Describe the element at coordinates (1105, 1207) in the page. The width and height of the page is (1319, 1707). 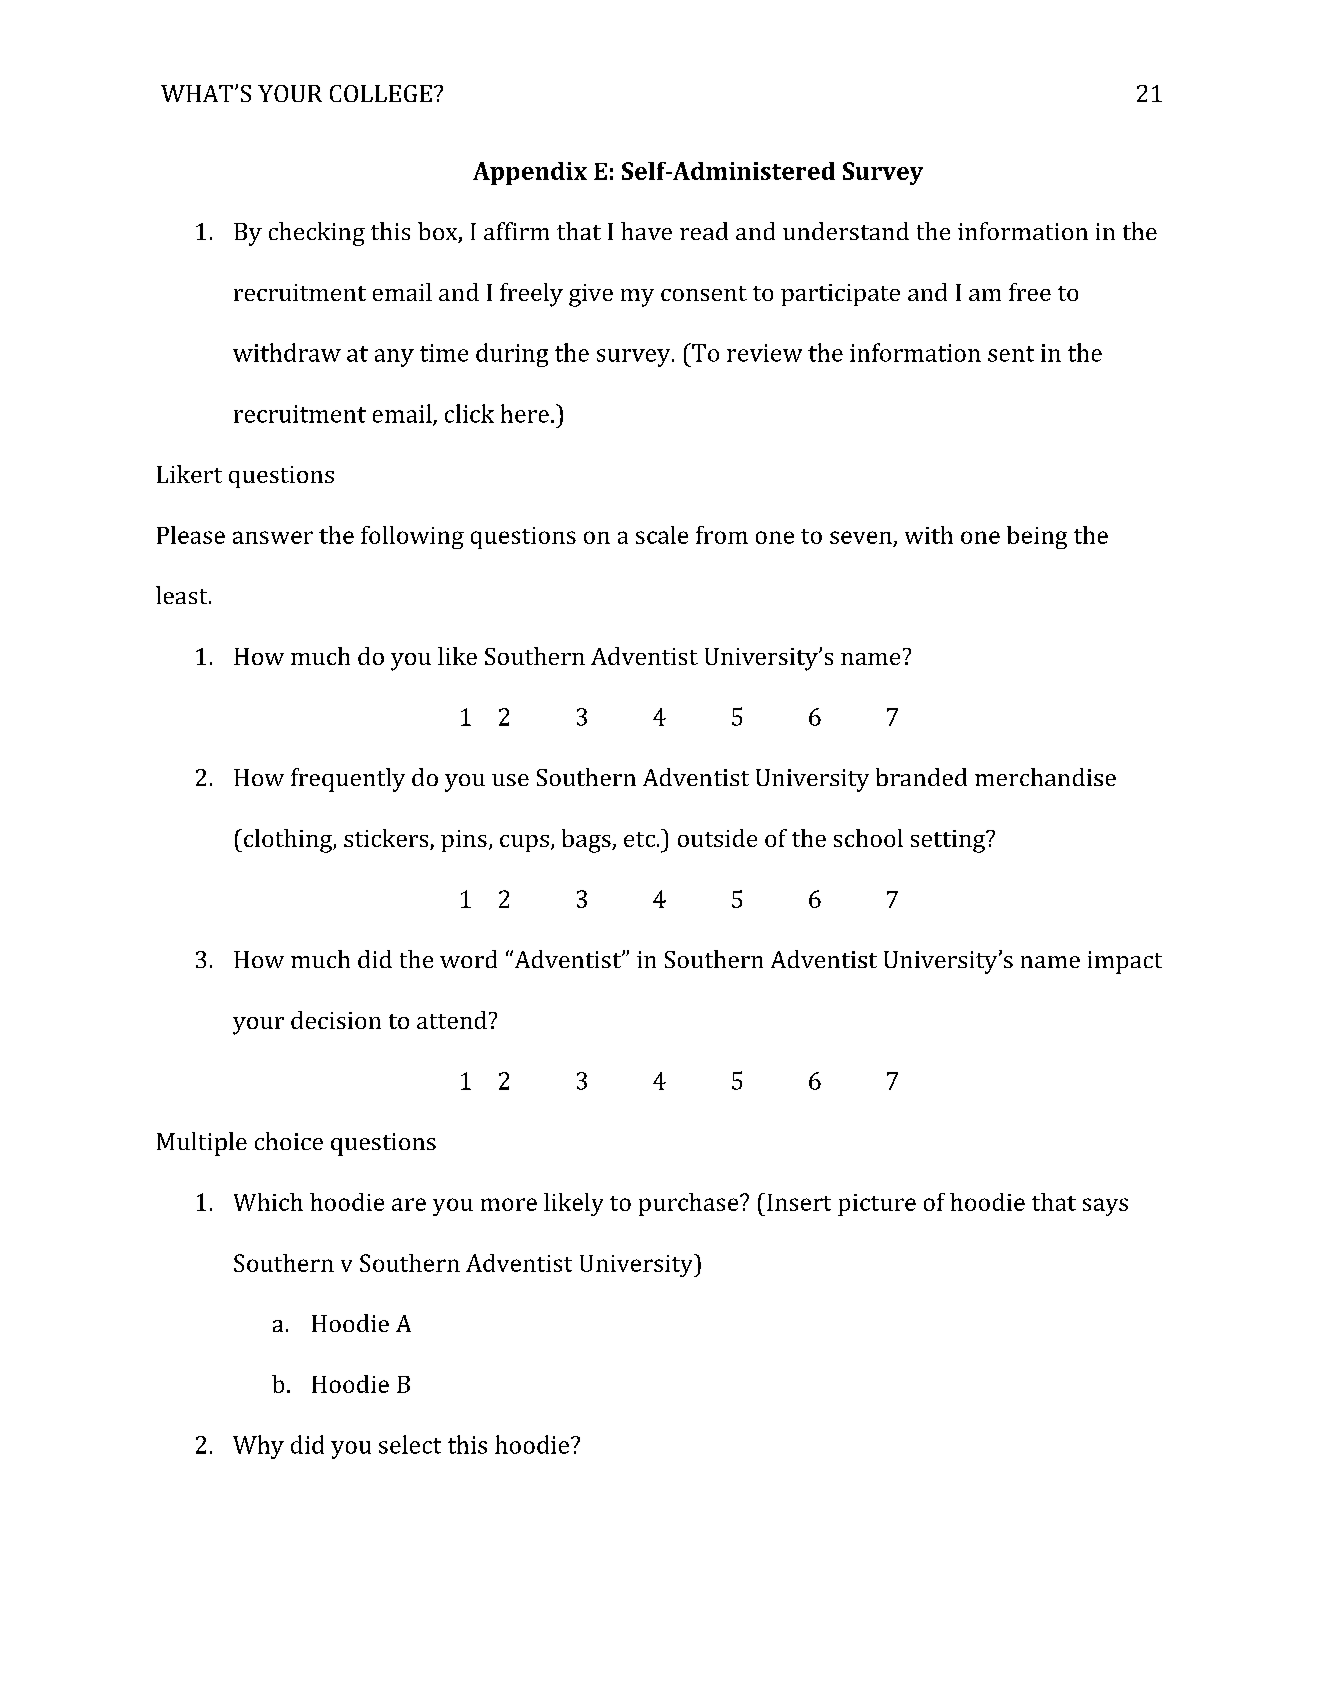
I see `says` at that location.
